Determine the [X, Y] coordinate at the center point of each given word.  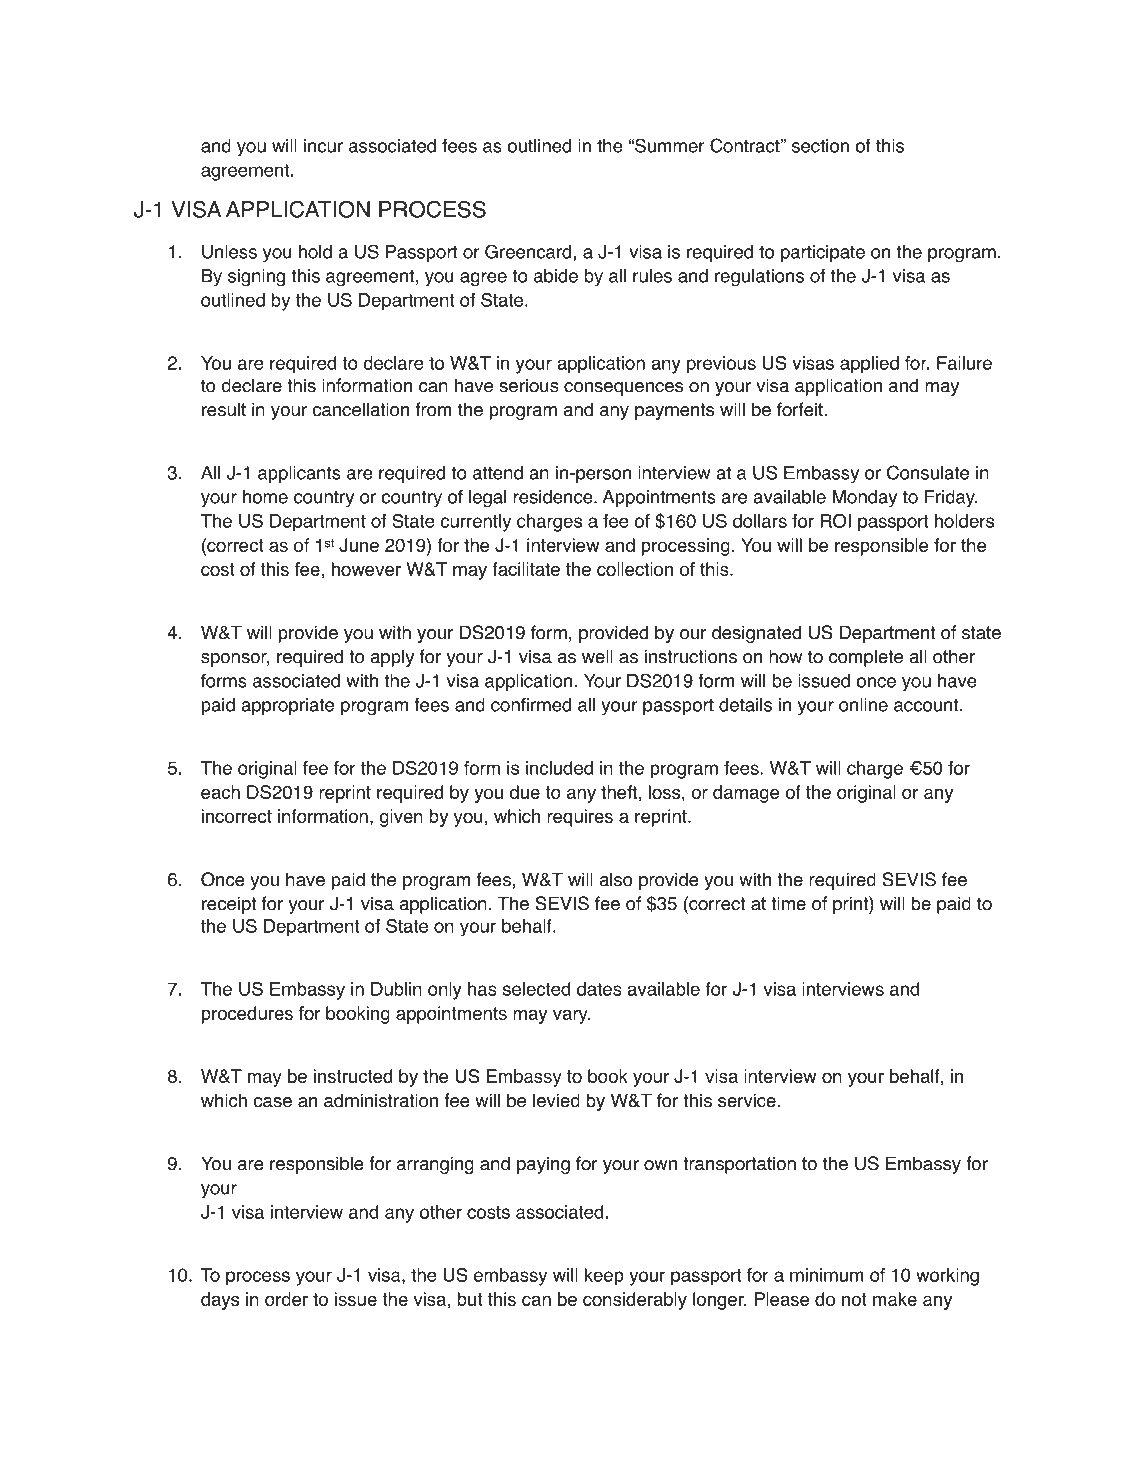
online [863, 705]
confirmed [531, 704]
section [820, 146]
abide [556, 276]
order [286, 1299]
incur [323, 146]
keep [604, 1277]
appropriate [287, 706]
